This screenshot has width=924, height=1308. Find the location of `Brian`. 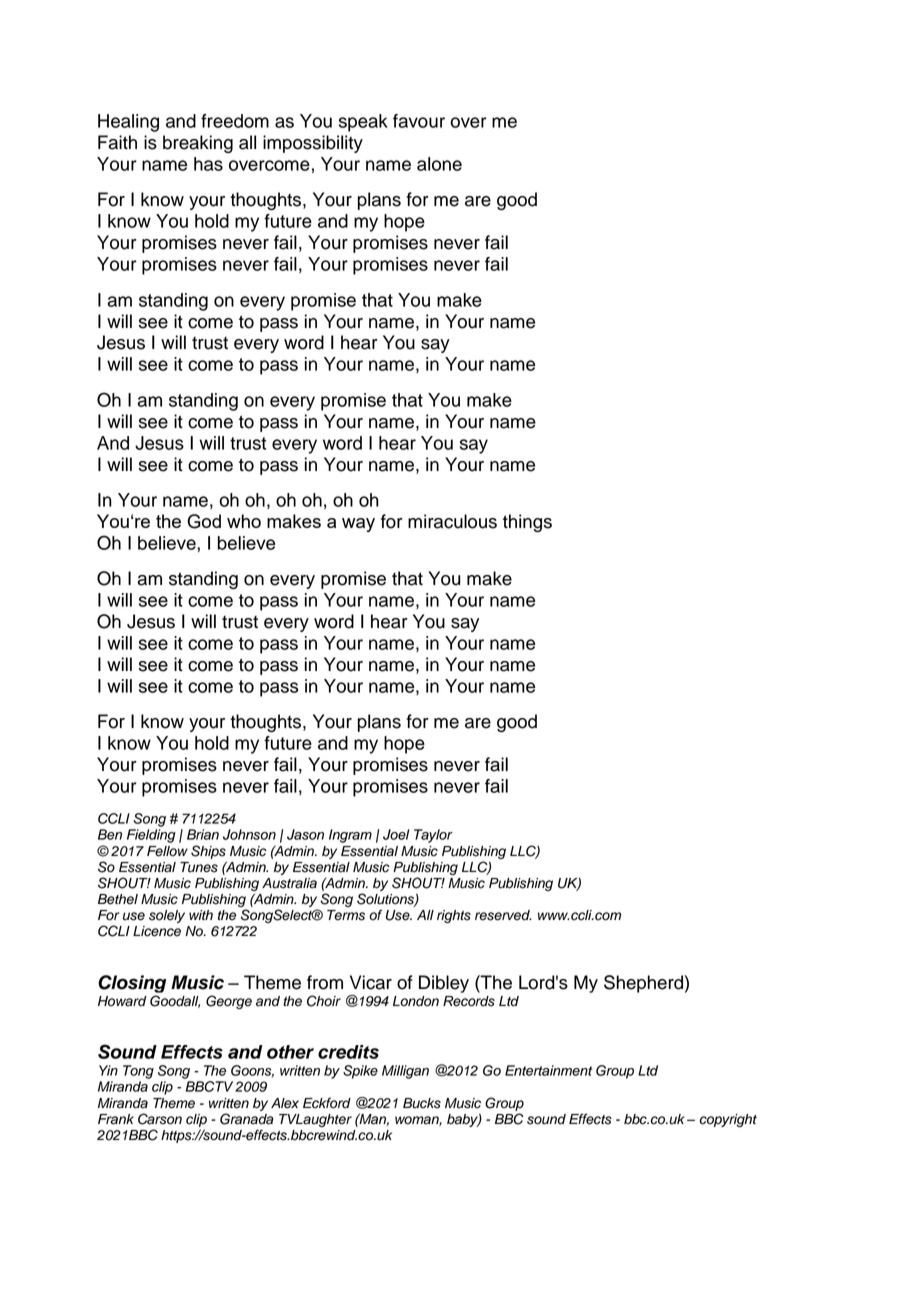

Brian is located at coordinates (203, 834).
